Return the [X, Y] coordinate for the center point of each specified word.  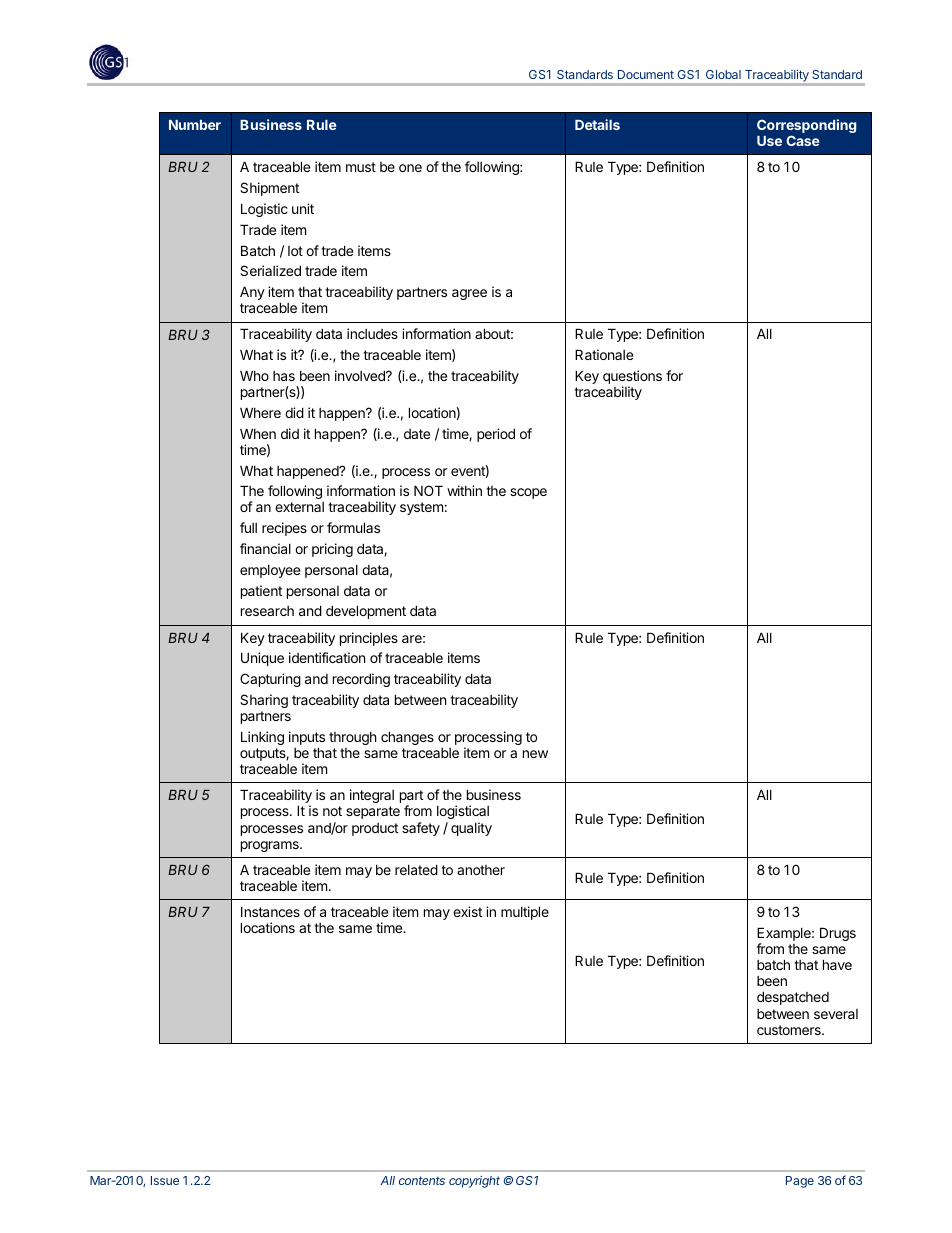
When [258, 433]
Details [597, 124]
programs [271, 846]
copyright [474, 1182]
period [496, 435]
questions [632, 378]
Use [769, 141]
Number [195, 125]
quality [471, 829]
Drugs [838, 934]
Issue [165, 1180]
